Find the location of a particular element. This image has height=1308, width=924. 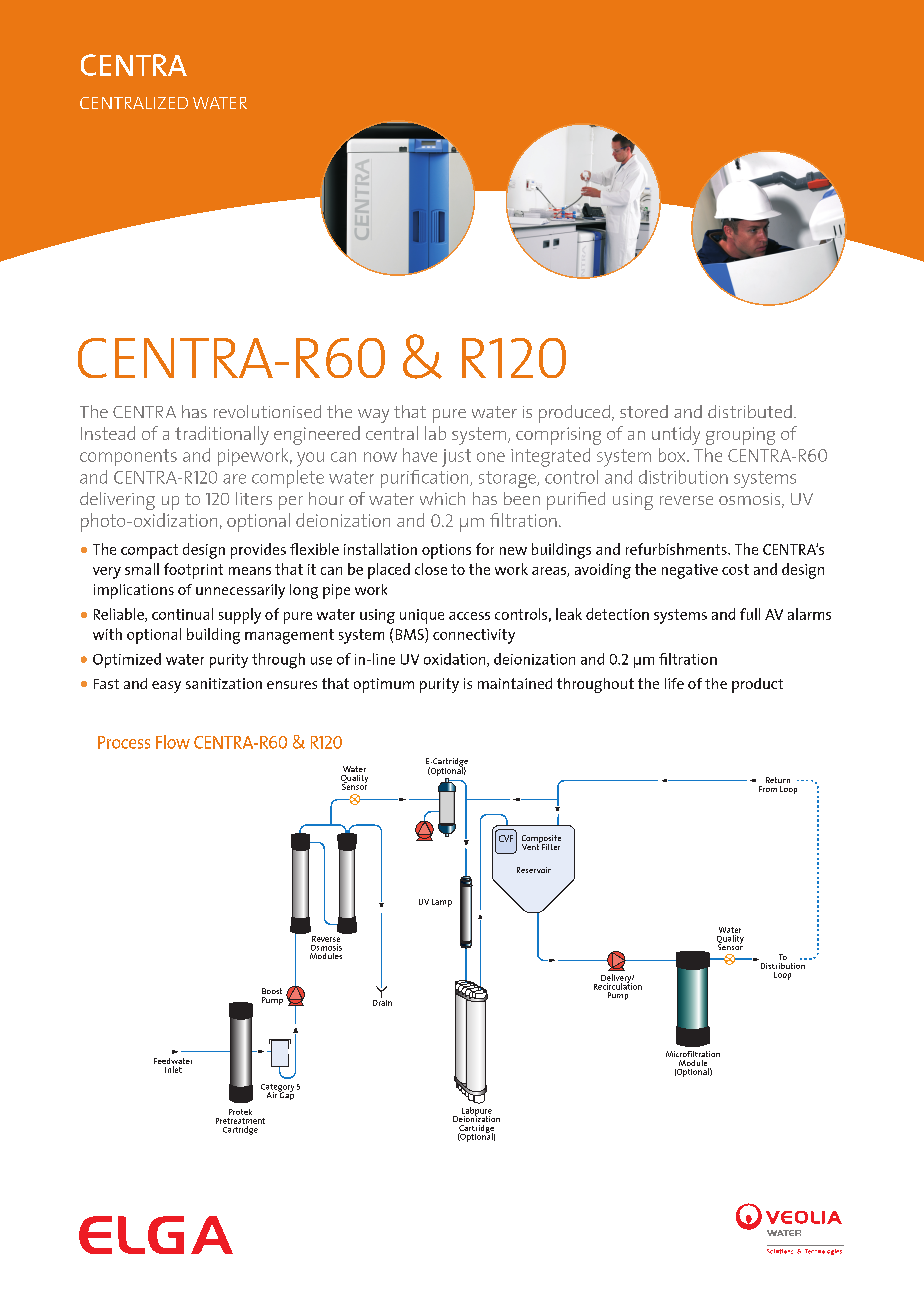

Drain is located at coordinates (382, 1001).
